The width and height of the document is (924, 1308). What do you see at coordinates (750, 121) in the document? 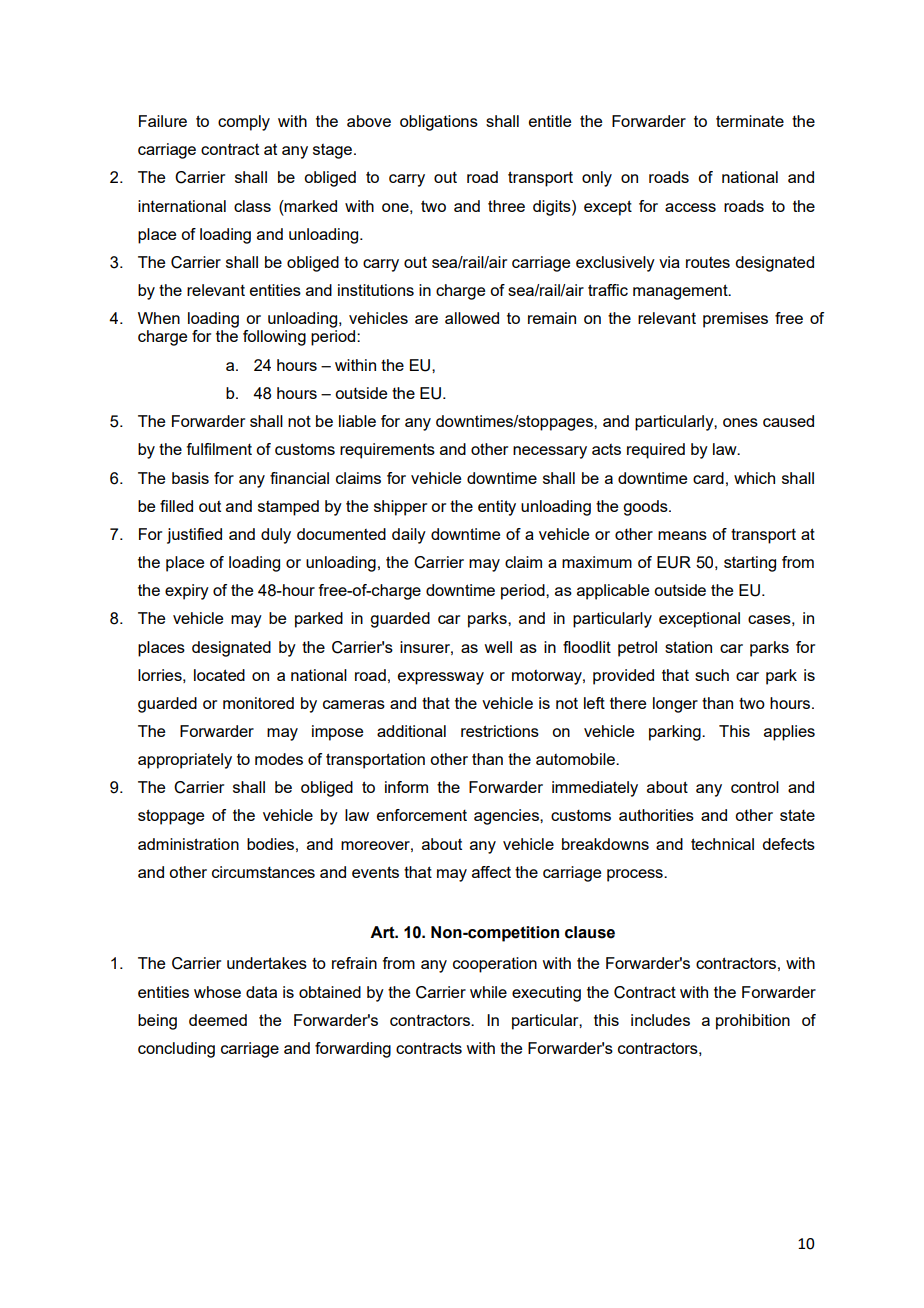
I see `terminate` at bounding box center [750, 121].
